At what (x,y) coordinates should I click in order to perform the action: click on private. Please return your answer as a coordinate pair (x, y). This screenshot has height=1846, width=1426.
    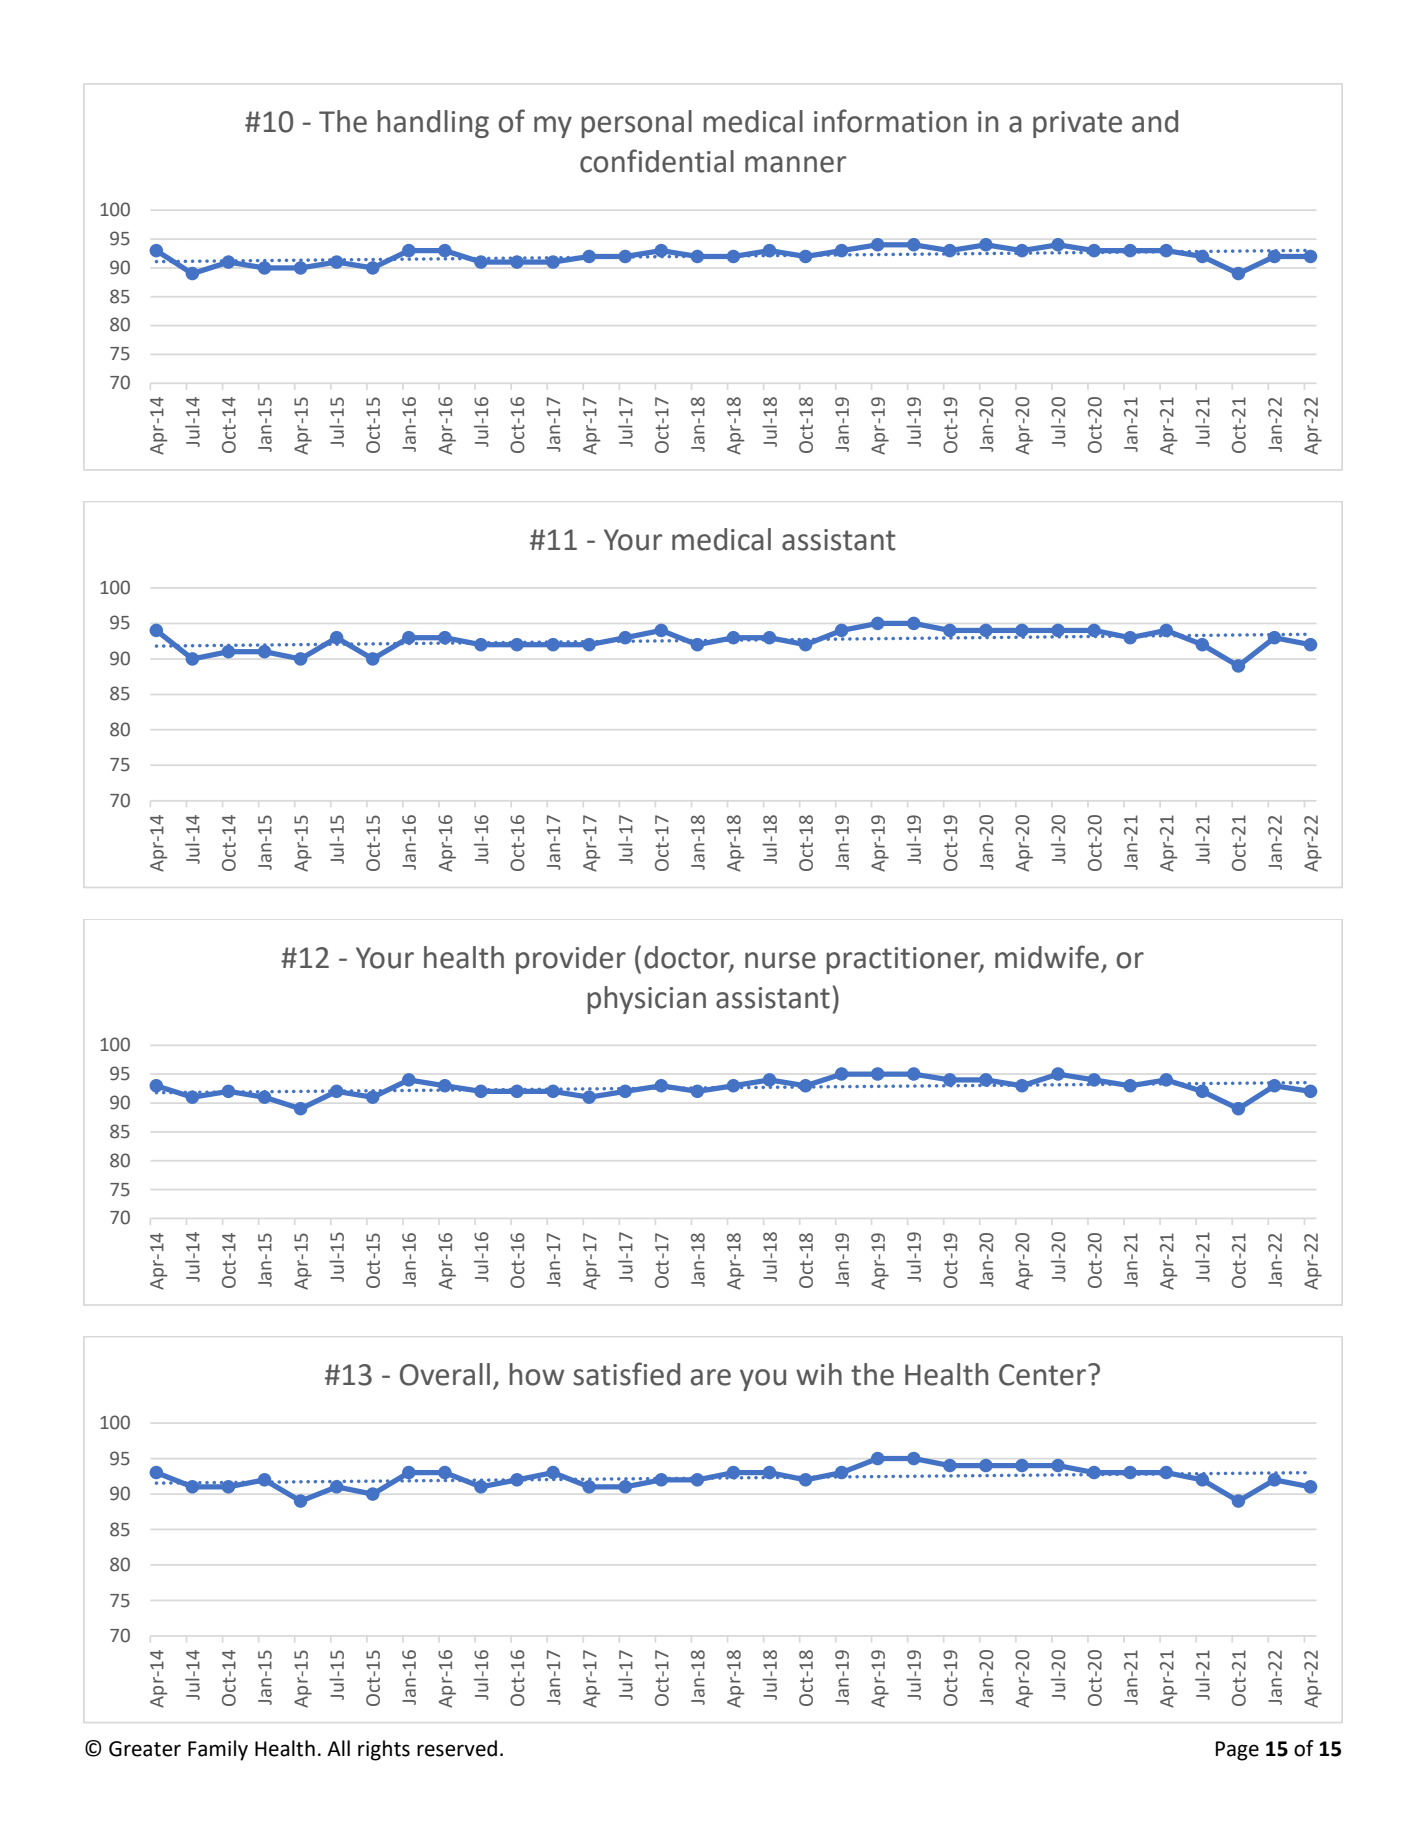
    Looking at the image, I should click on (1077, 124).
